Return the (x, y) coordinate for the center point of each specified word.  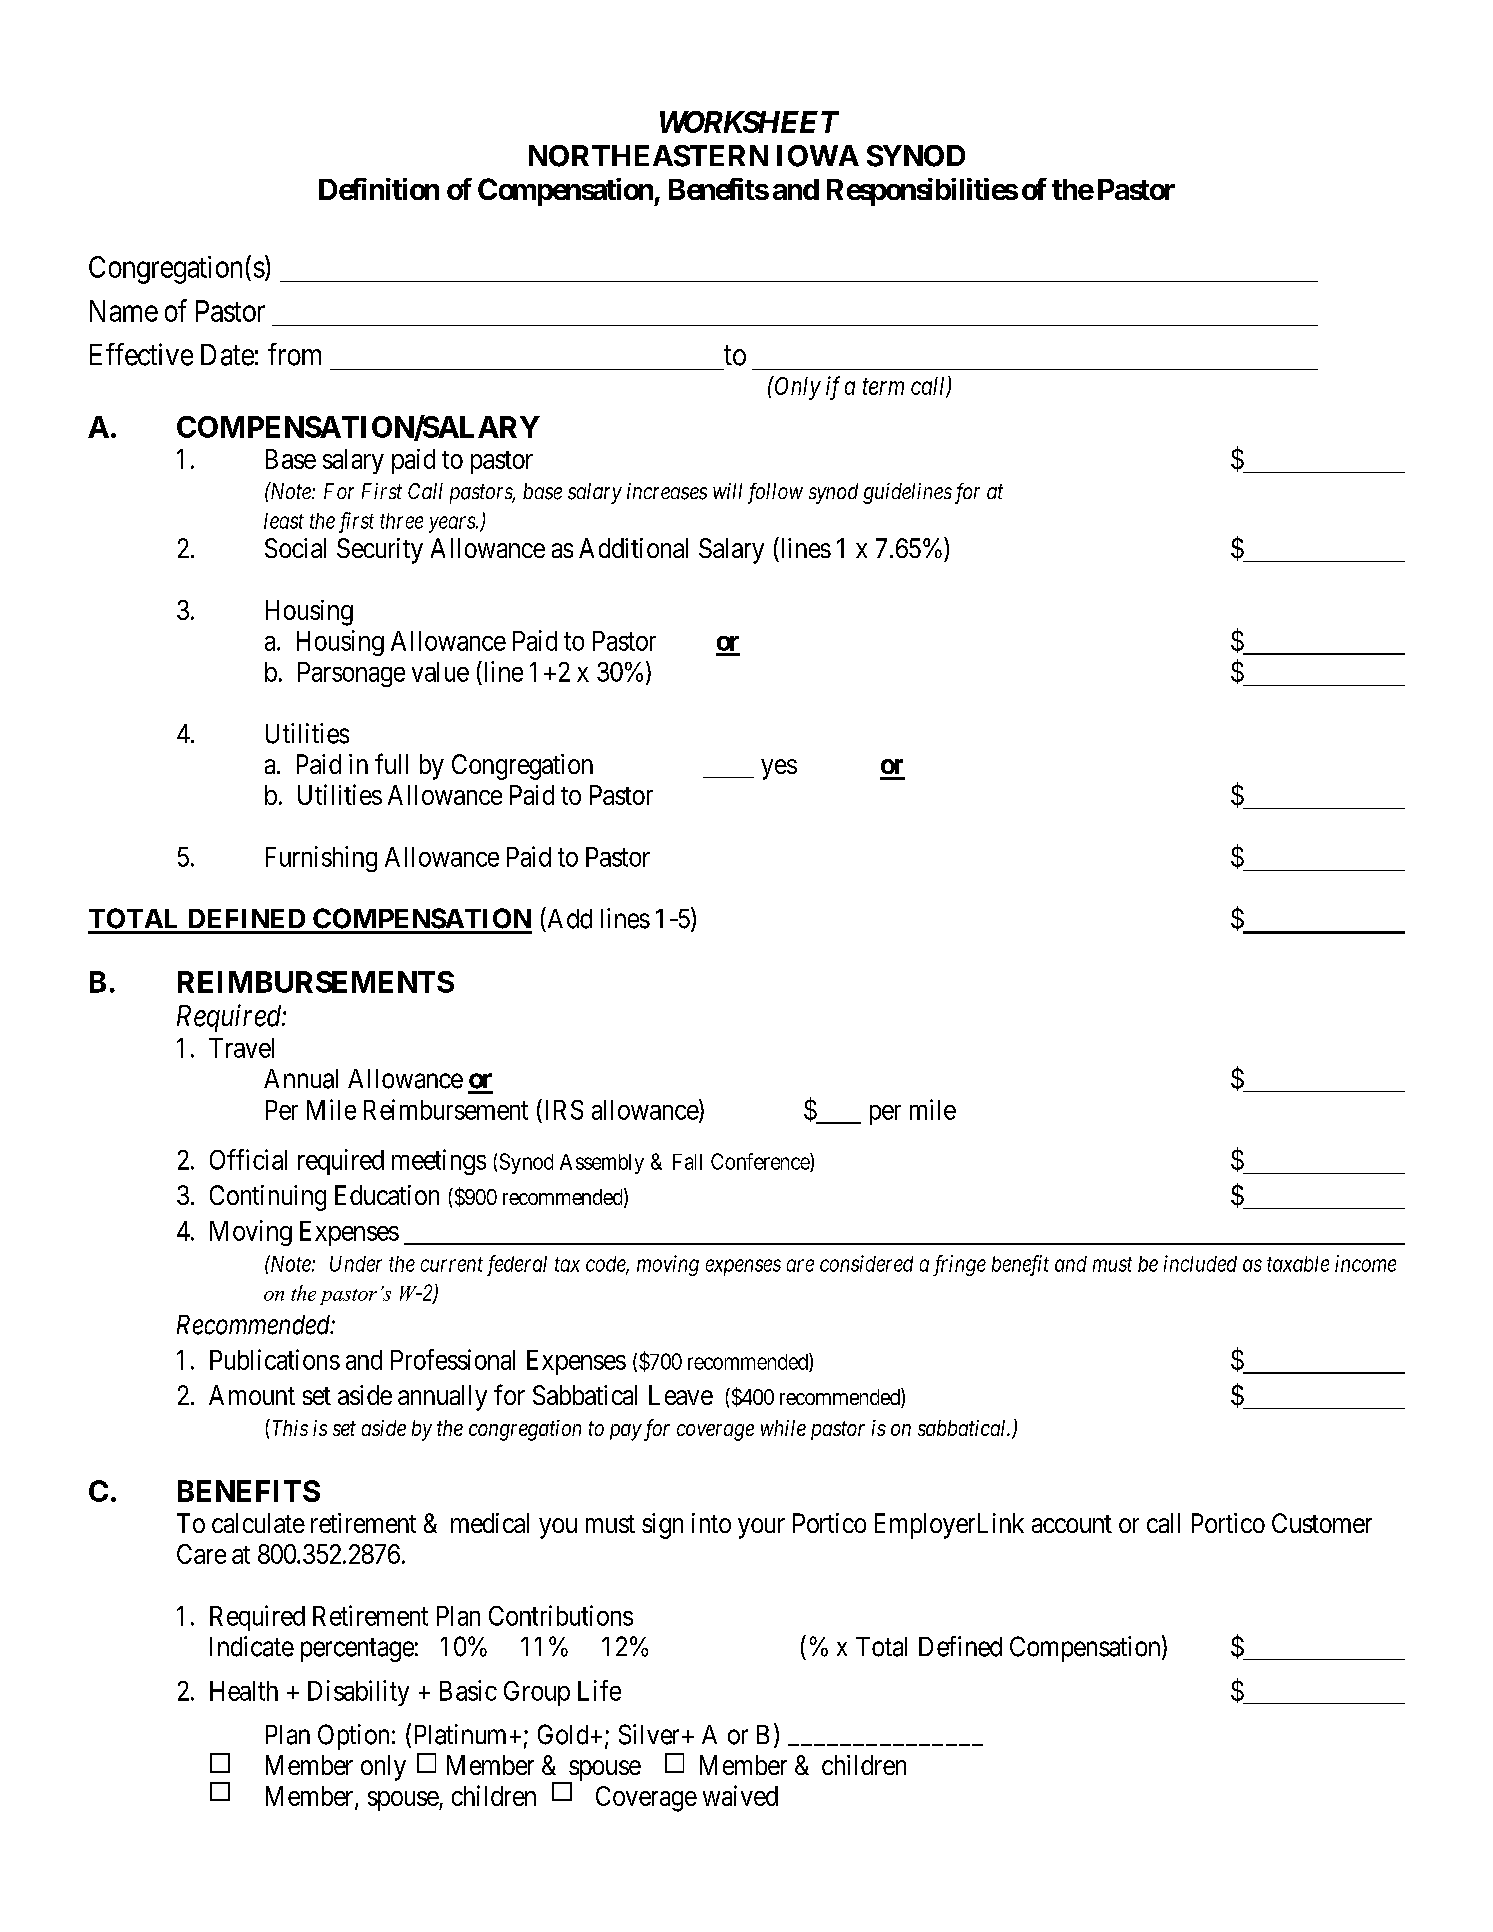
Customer (1322, 1523)
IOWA (818, 156)
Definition (379, 189)
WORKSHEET (749, 122)
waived (740, 1795)
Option (353, 1737)
